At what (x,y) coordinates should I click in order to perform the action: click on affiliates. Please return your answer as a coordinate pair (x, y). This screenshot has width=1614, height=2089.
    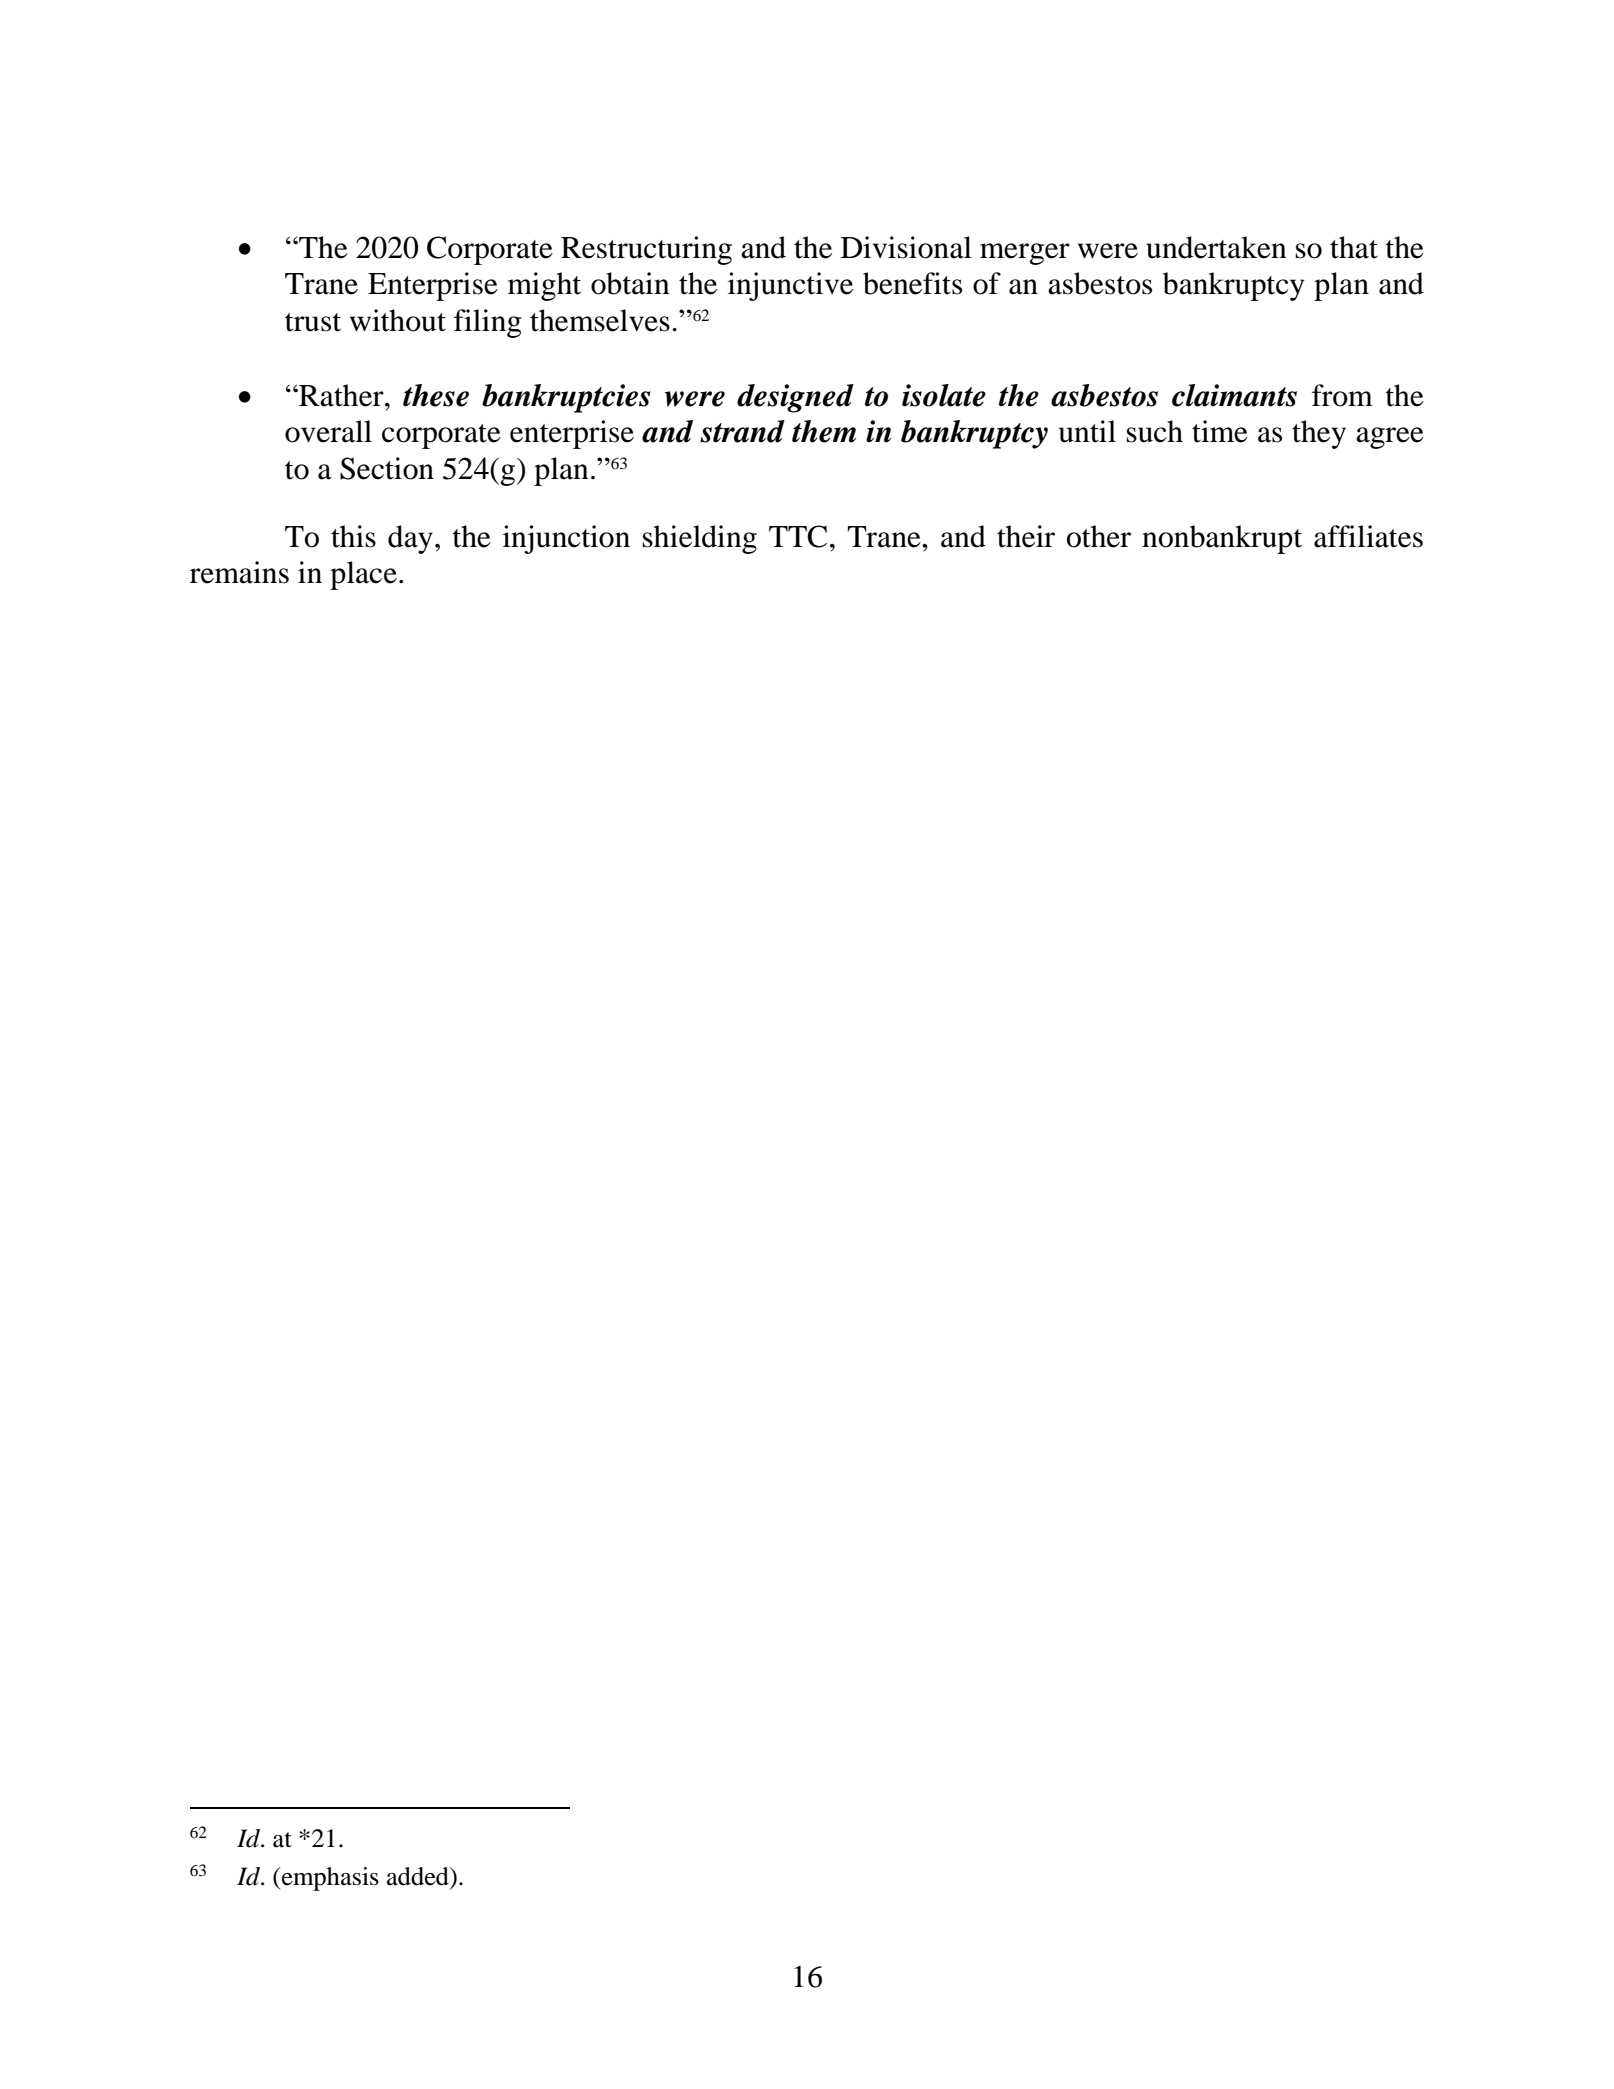
    Looking at the image, I should click on (1368, 536).
